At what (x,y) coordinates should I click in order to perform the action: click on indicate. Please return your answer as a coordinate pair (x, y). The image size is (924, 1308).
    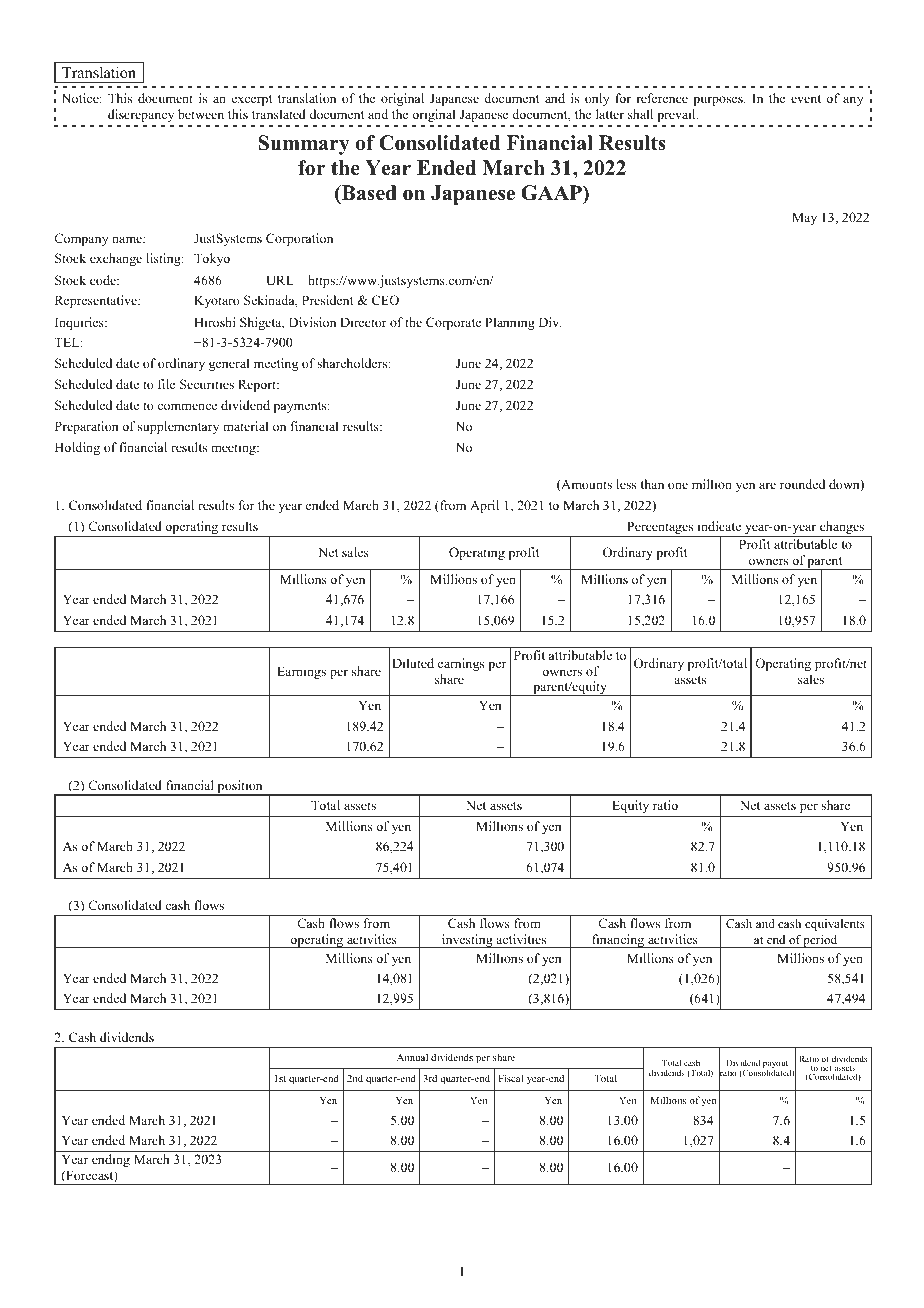
    Looking at the image, I should click on (719, 526).
